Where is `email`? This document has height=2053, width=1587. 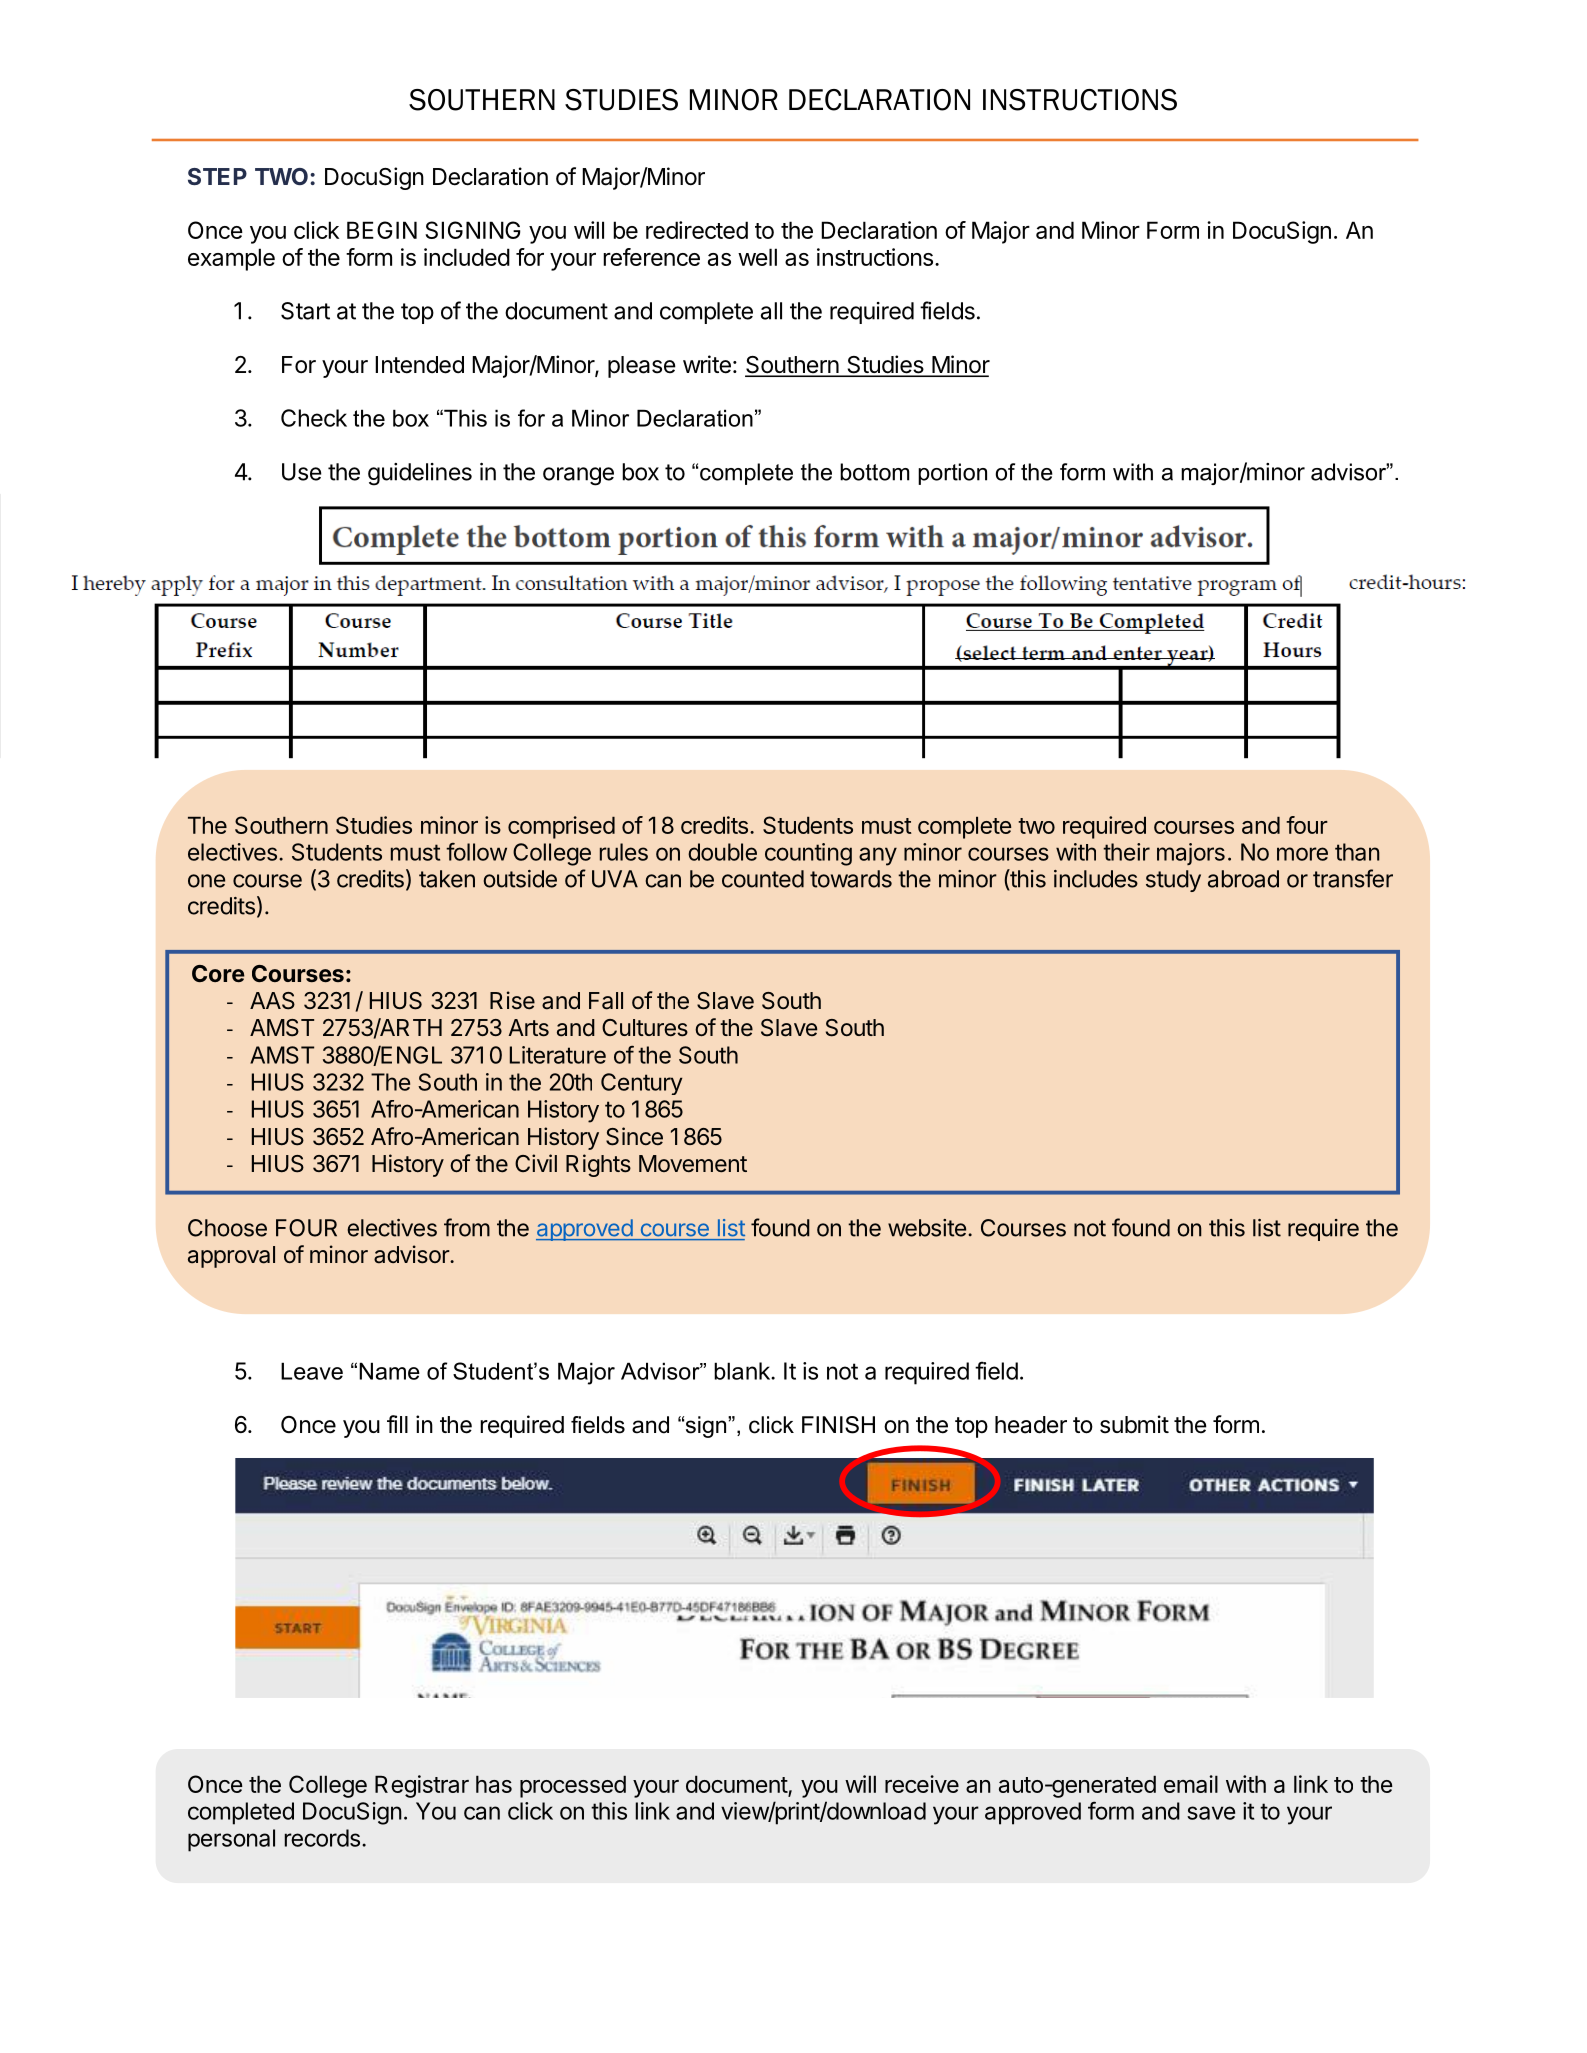
email is located at coordinates (1191, 1784).
